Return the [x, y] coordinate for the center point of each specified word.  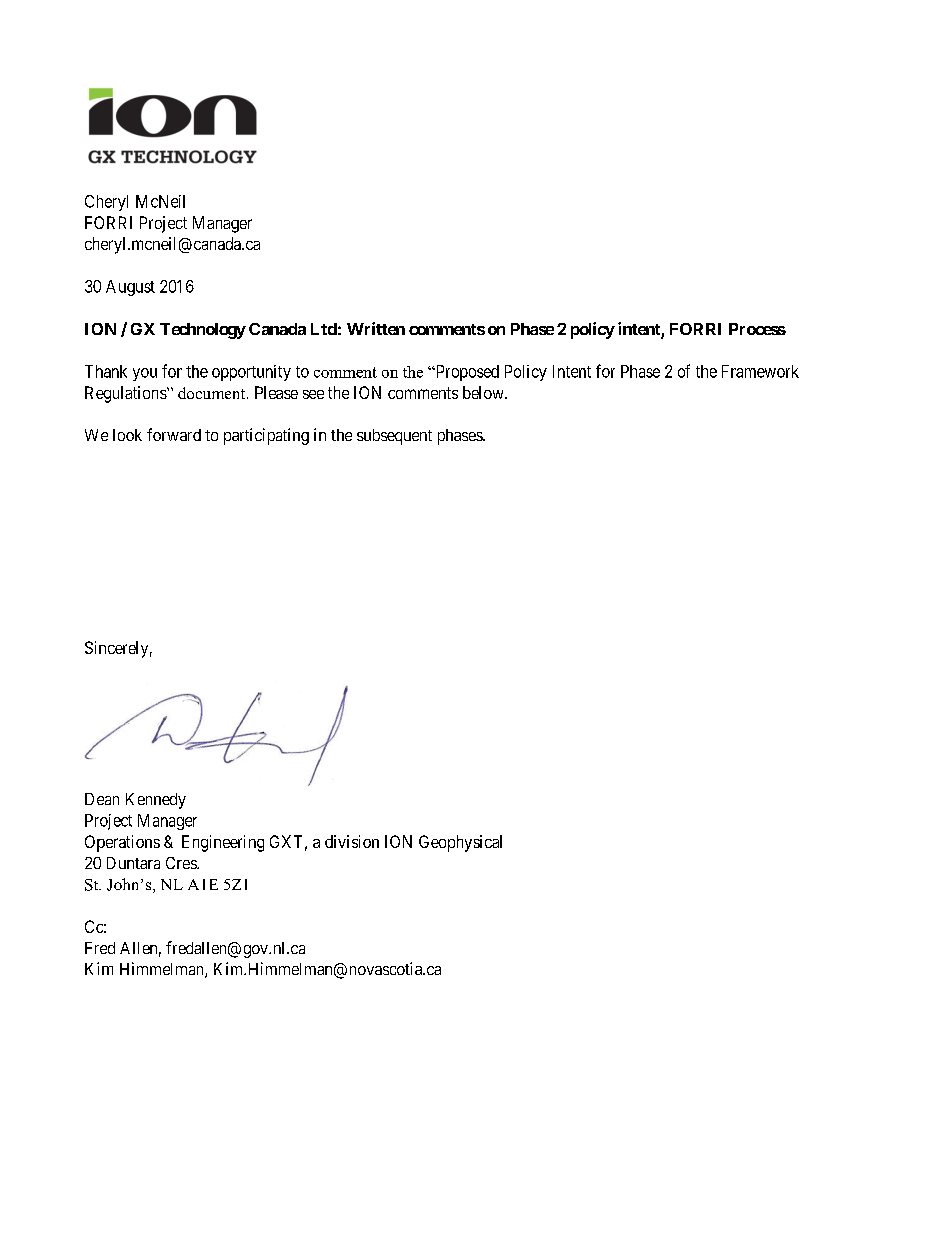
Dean [102, 799]
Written [376, 328]
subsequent [394, 437]
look [127, 435]
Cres [182, 863]
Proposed [466, 373]
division [352, 841]
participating [266, 436]
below [484, 392]
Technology [203, 331]
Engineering [223, 843]
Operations [122, 843]
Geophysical [460, 843]
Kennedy [156, 801]
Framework [760, 371]
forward [174, 434]
